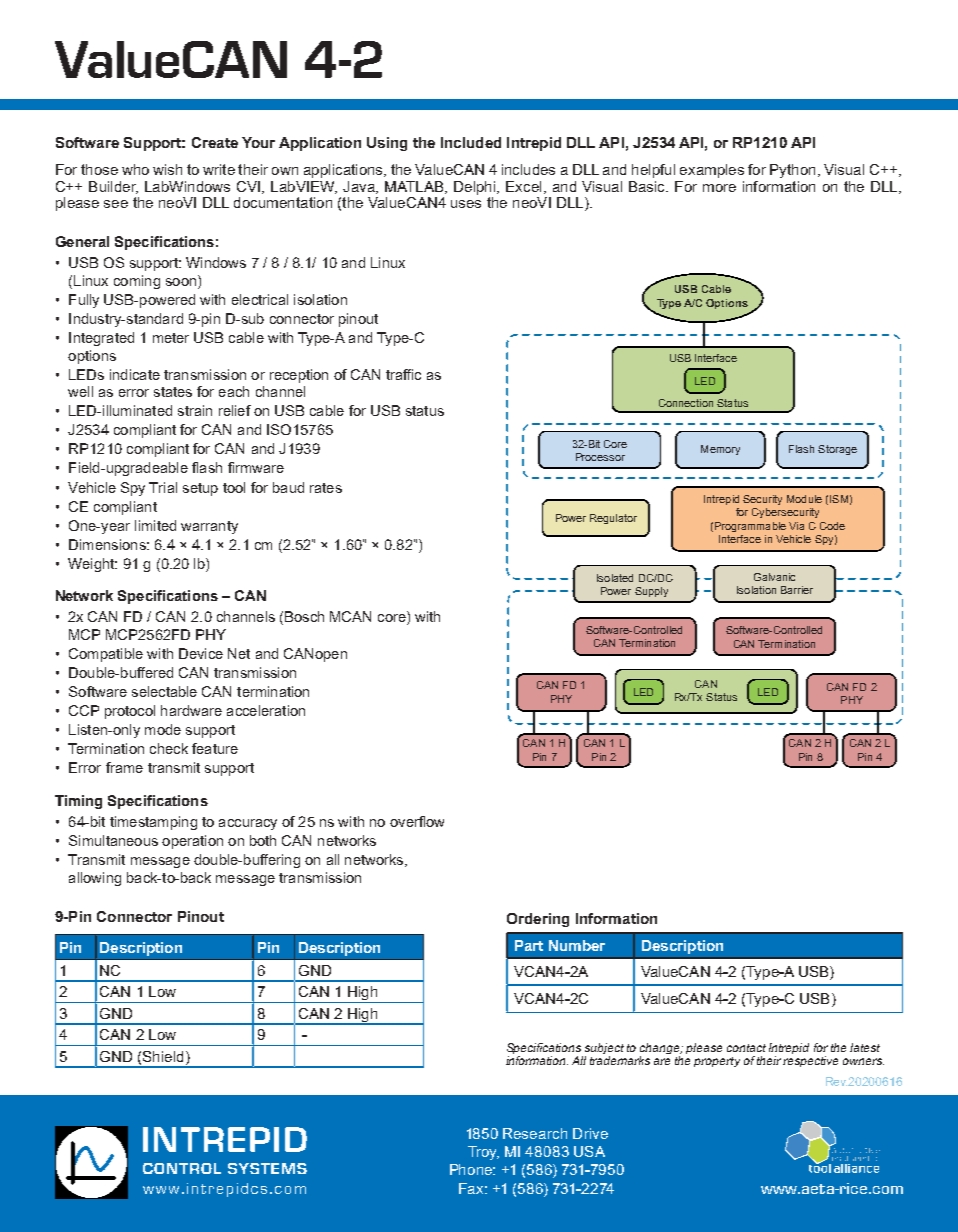  Describe the element at coordinates (804, 499) in the screenshot. I see `Module` at that location.
